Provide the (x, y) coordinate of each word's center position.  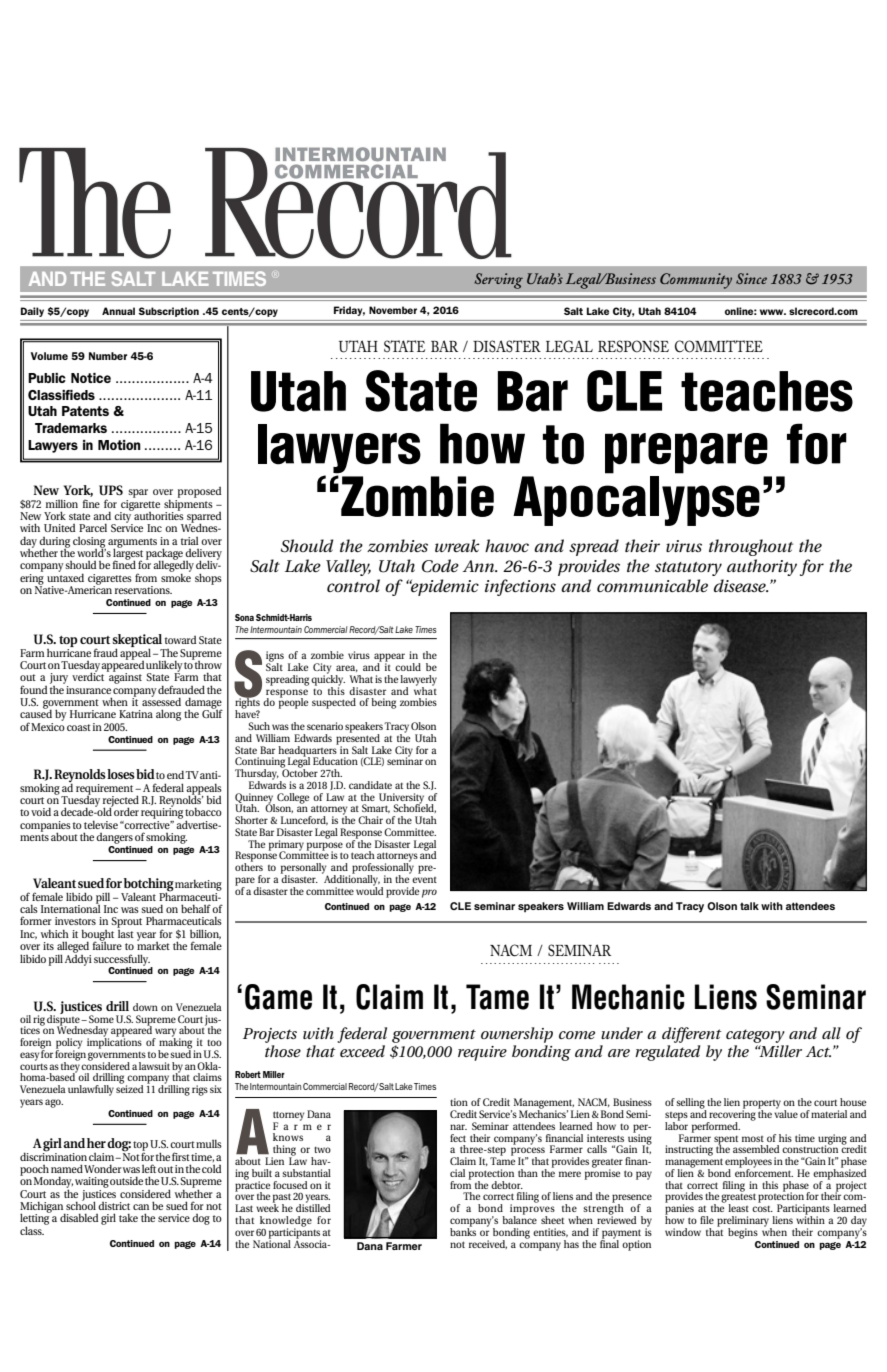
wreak (457, 545)
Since (751, 278)
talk (749, 906)
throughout (751, 547)
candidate (370, 785)
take (128, 1217)
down (145, 1007)
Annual (118, 311)
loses (121, 774)
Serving (499, 281)
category (755, 1036)
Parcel (93, 527)
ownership (517, 1035)
